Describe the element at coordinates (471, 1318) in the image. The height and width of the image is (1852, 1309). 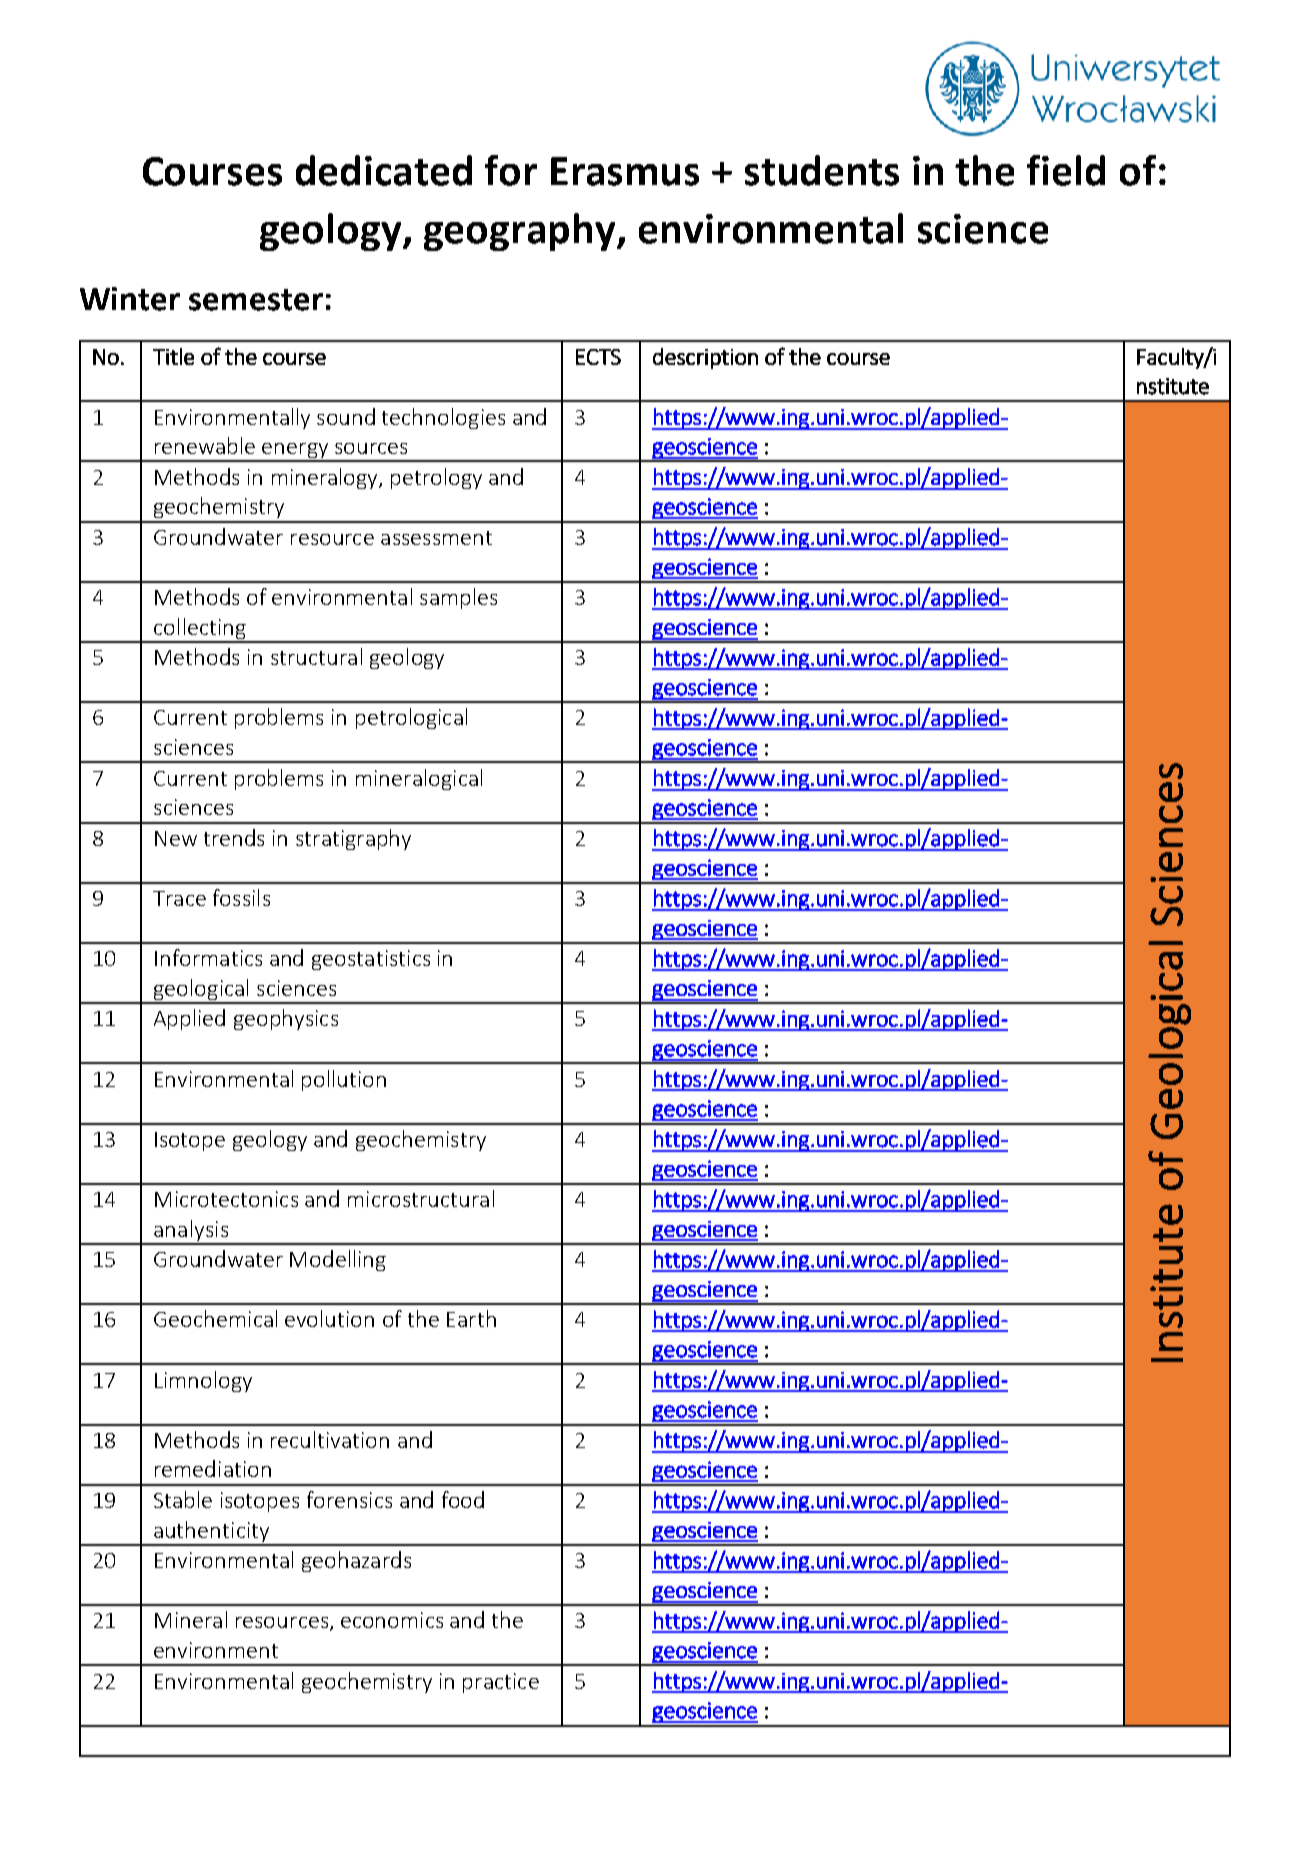
I see `Earth` at that location.
